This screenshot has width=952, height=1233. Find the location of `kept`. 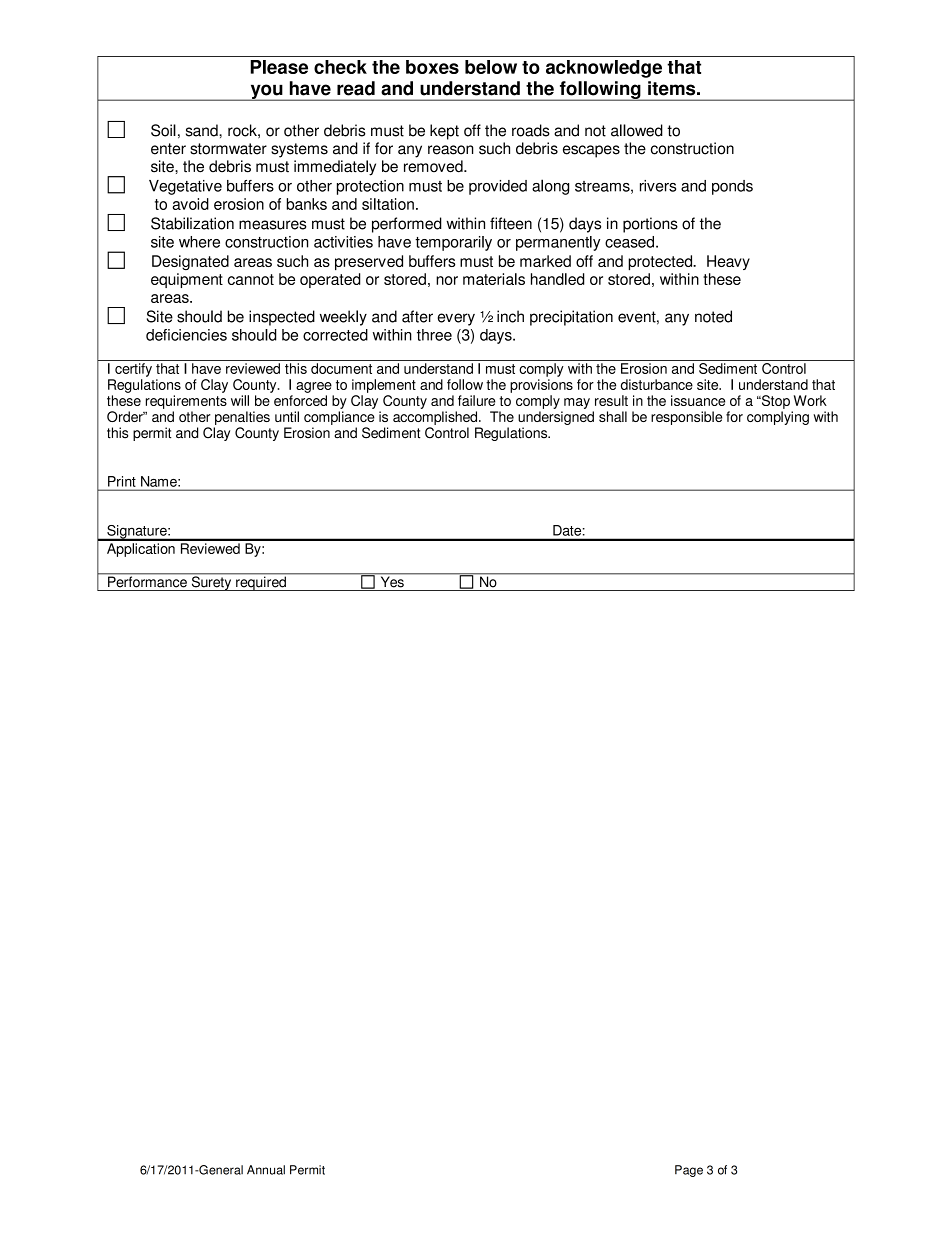

kept is located at coordinates (444, 132).
